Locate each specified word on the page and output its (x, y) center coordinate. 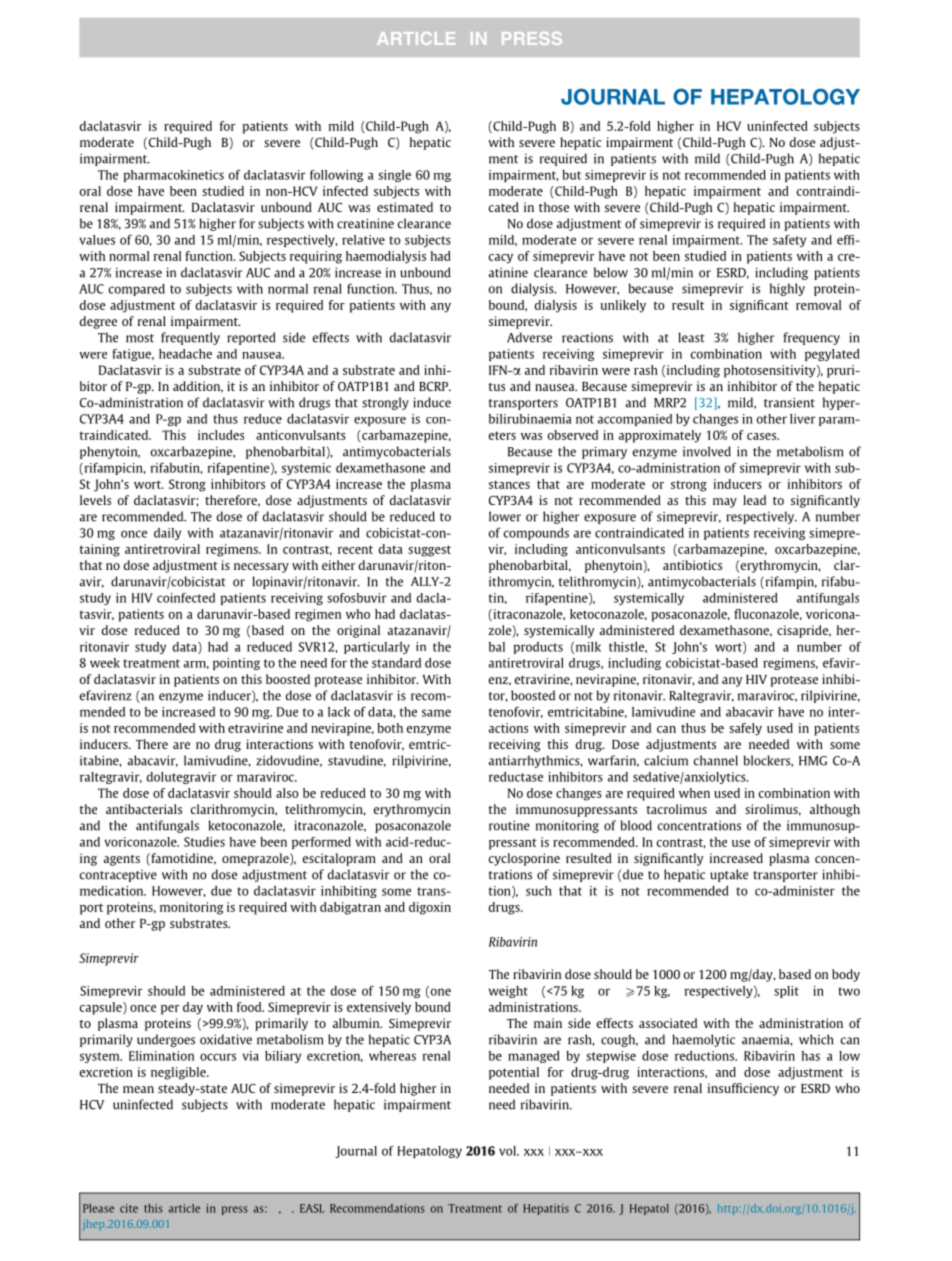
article (184, 1208)
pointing (236, 664)
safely (745, 729)
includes (221, 435)
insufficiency (743, 1089)
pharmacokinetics (174, 176)
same (436, 713)
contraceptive (118, 876)
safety (789, 241)
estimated (405, 207)
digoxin (430, 908)
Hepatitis (546, 1209)
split (786, 992)
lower (505, 516)
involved (707, 451)
